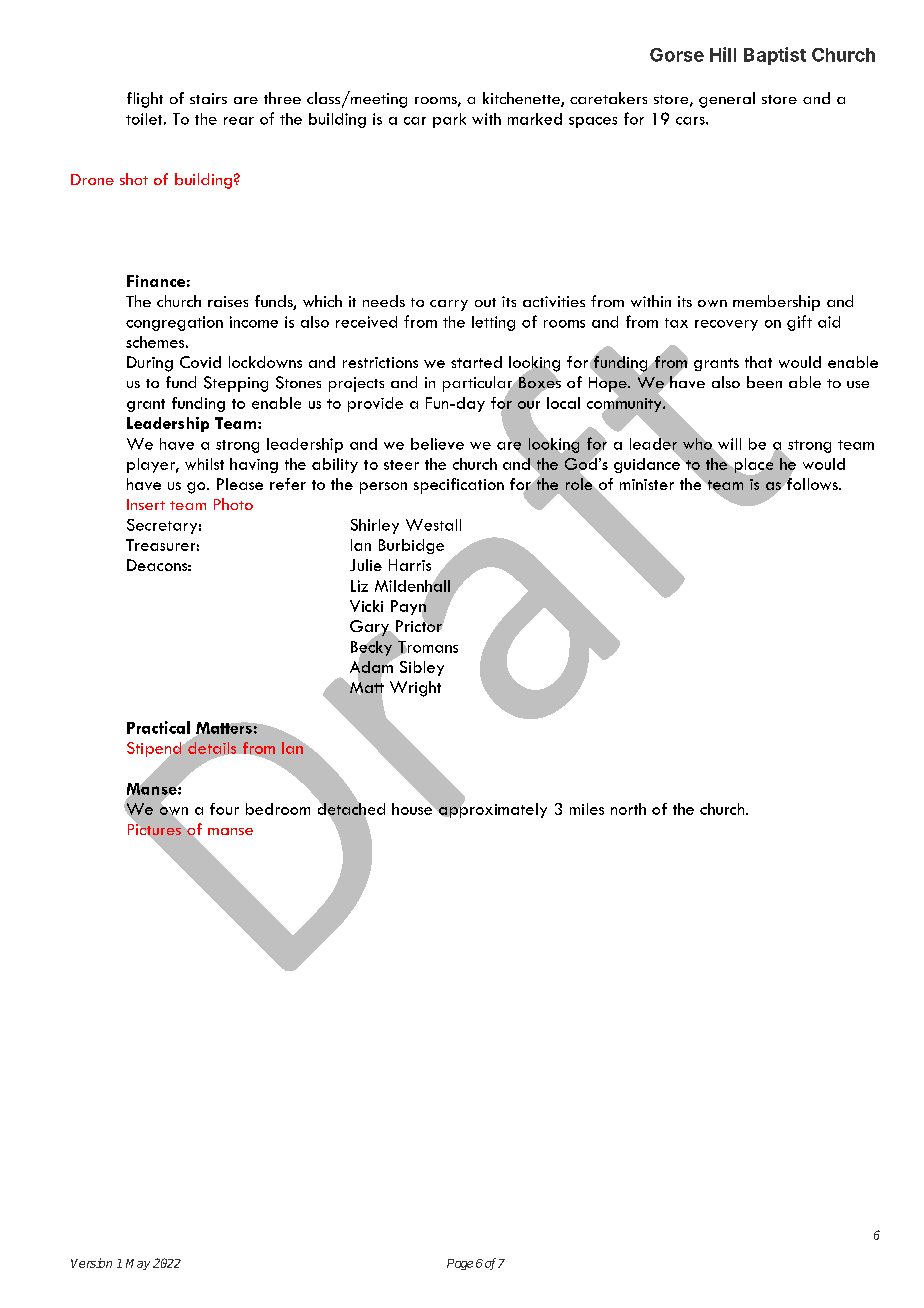 The image size is (924, 1308). Describe the element at coordinates (200, 362) in the screenshot. I see `Covid` at that location.
